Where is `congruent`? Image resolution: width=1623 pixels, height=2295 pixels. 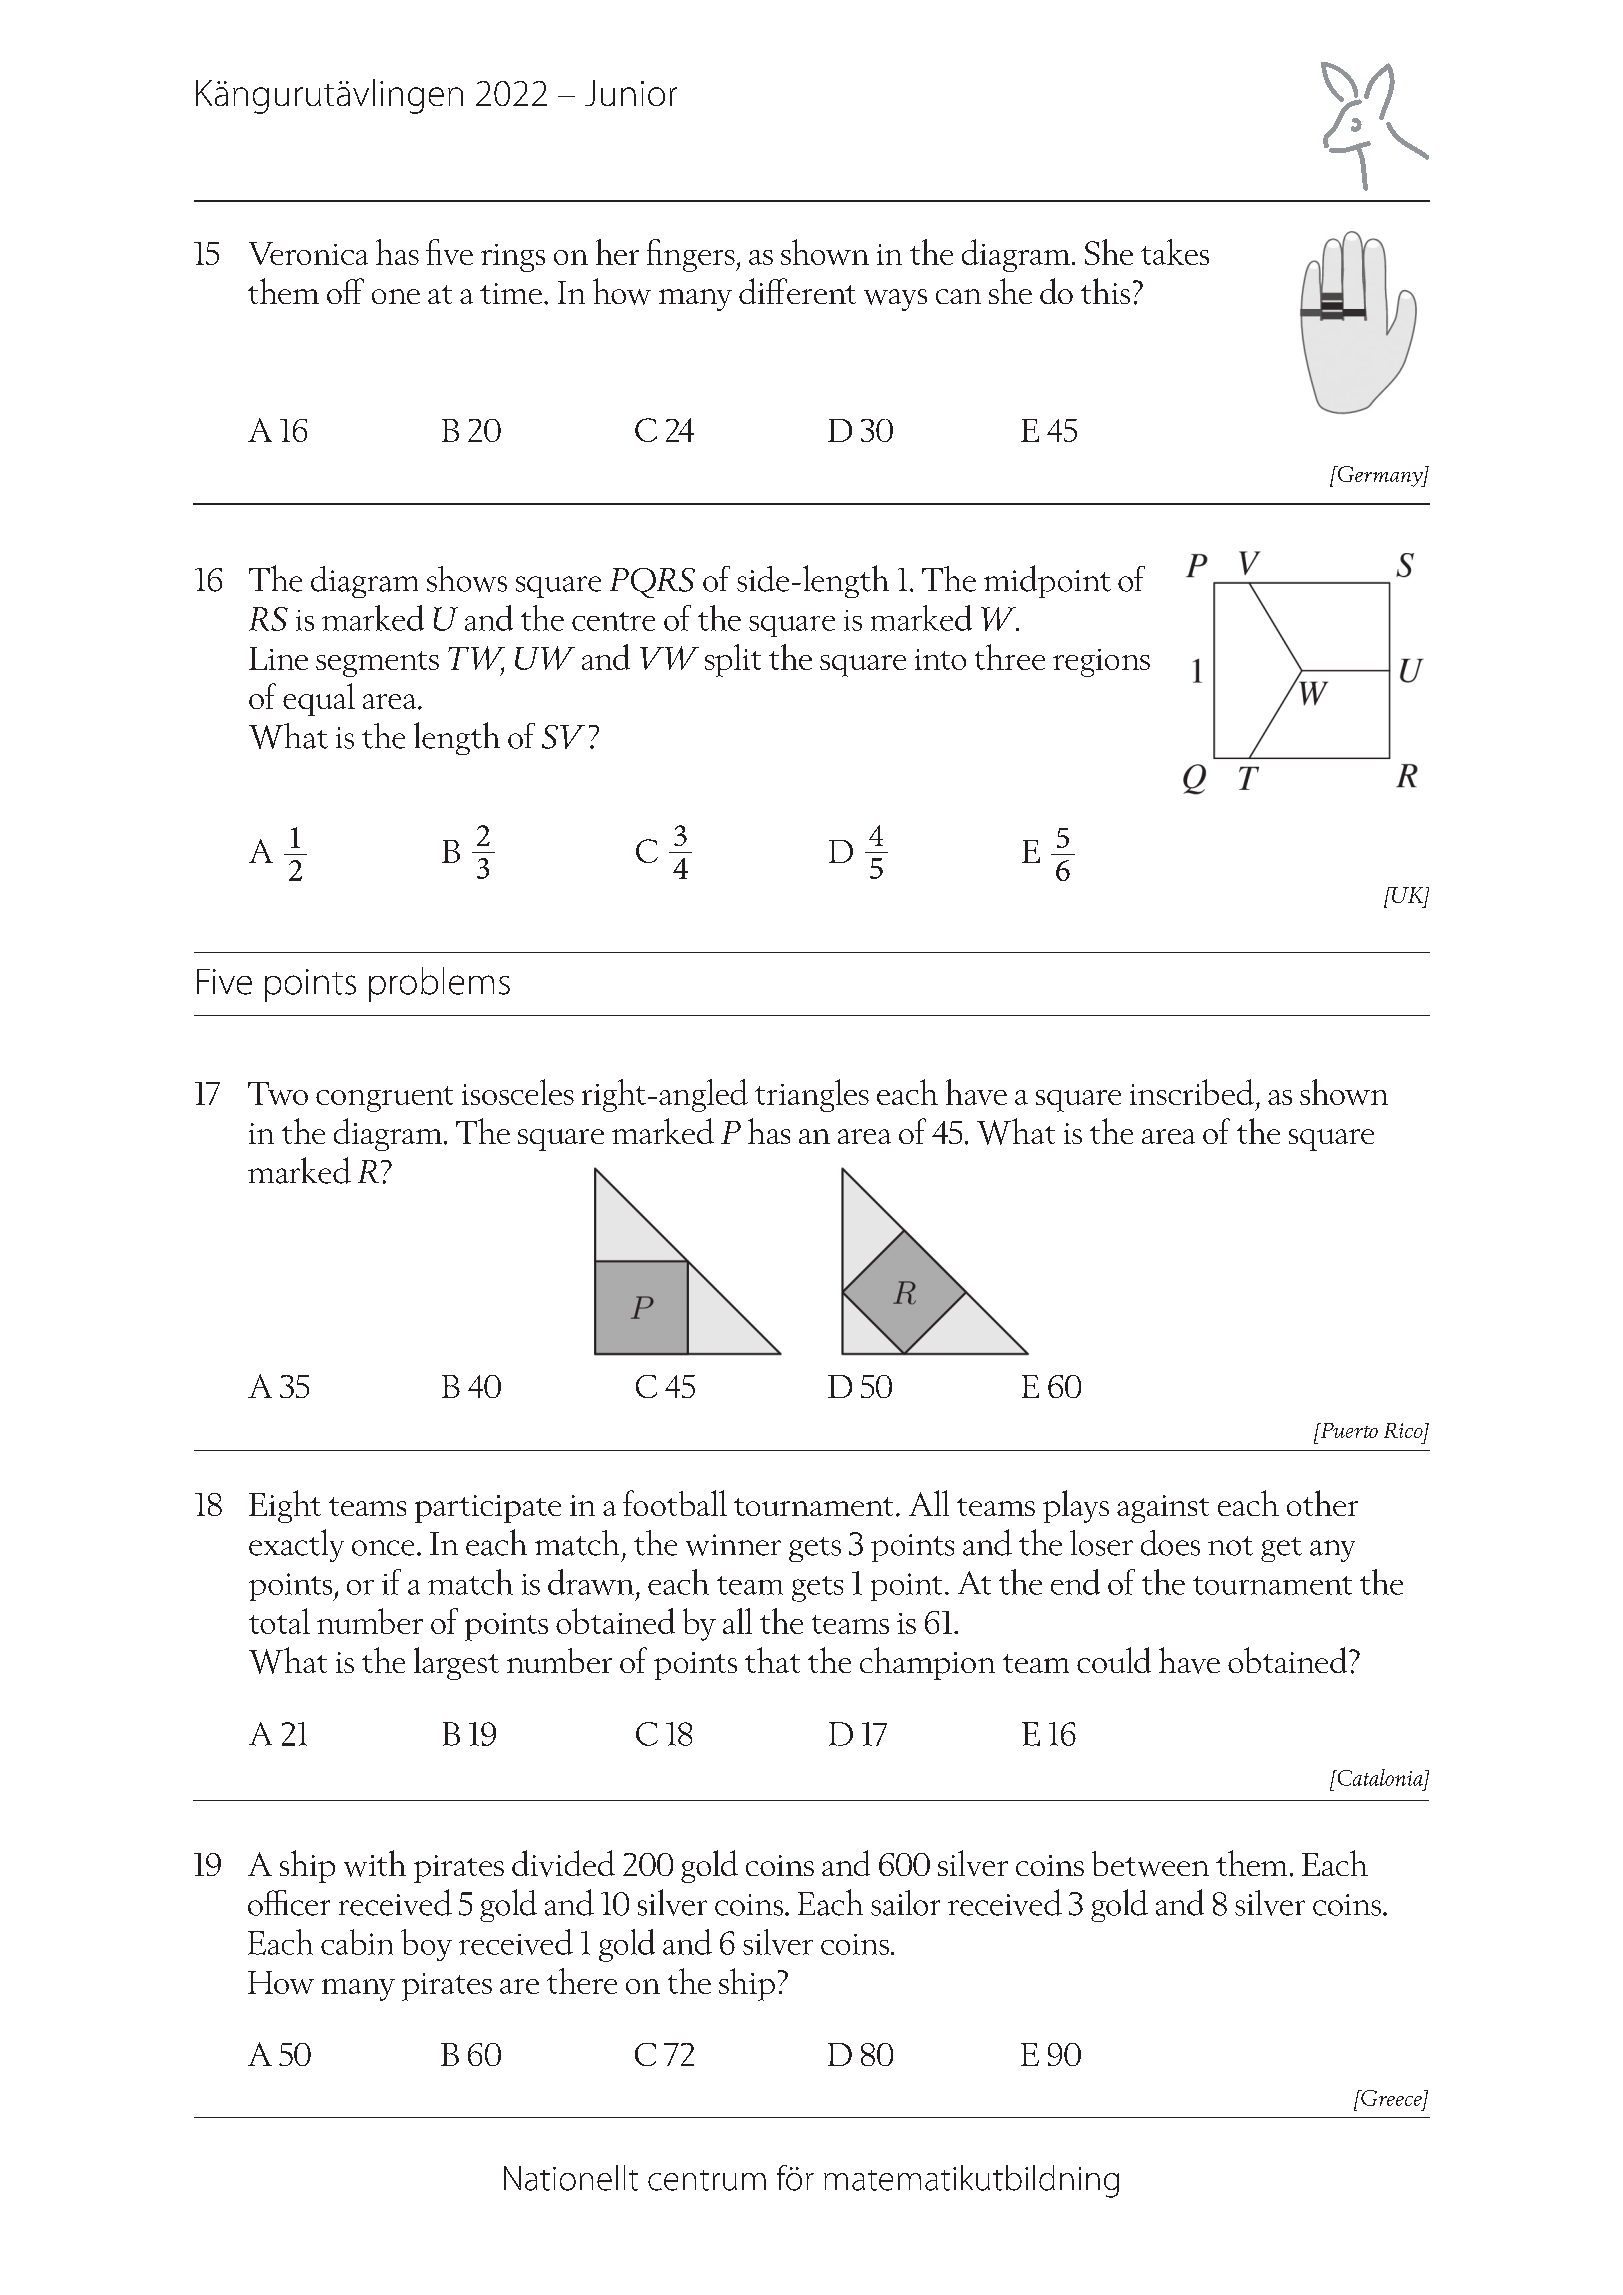 congruent is located at coordinates (384, 1099).
